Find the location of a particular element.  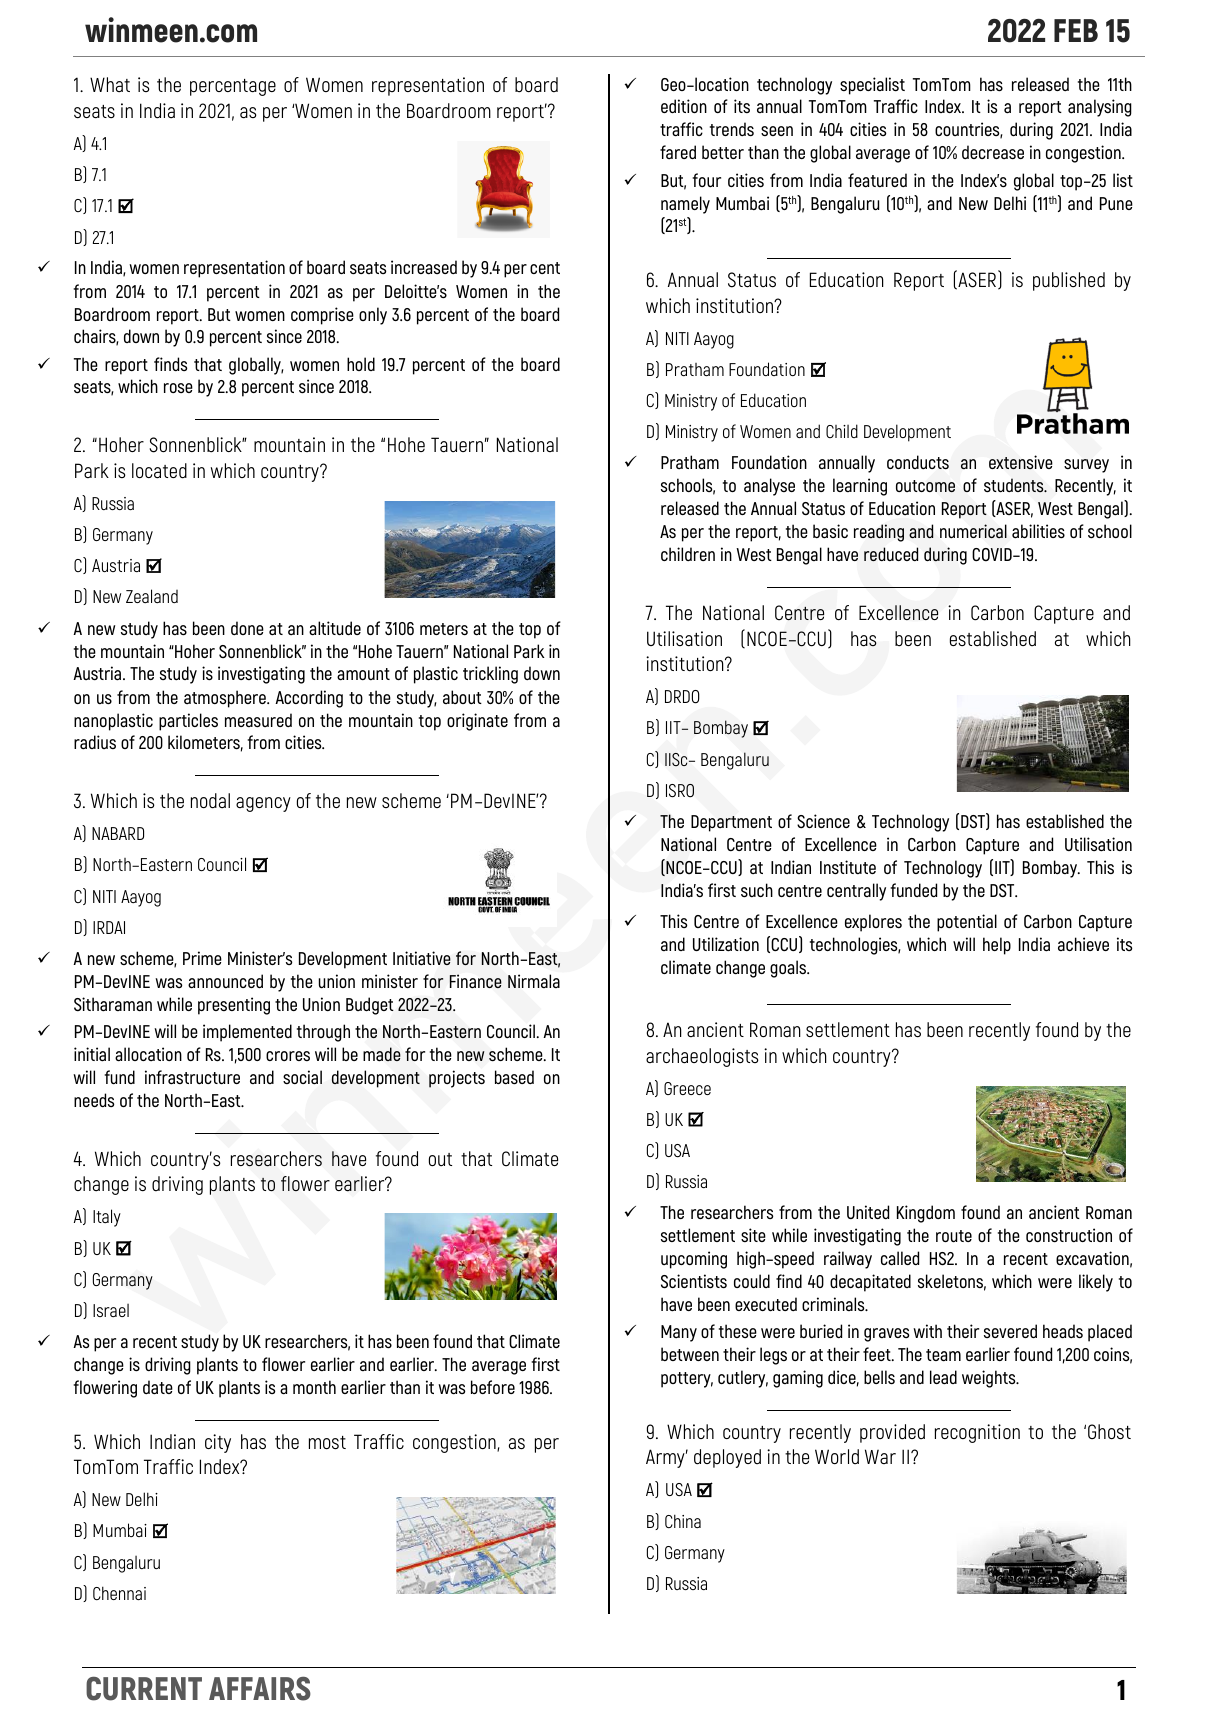

AFFAIRS is located at coordinates (260, 1688).
